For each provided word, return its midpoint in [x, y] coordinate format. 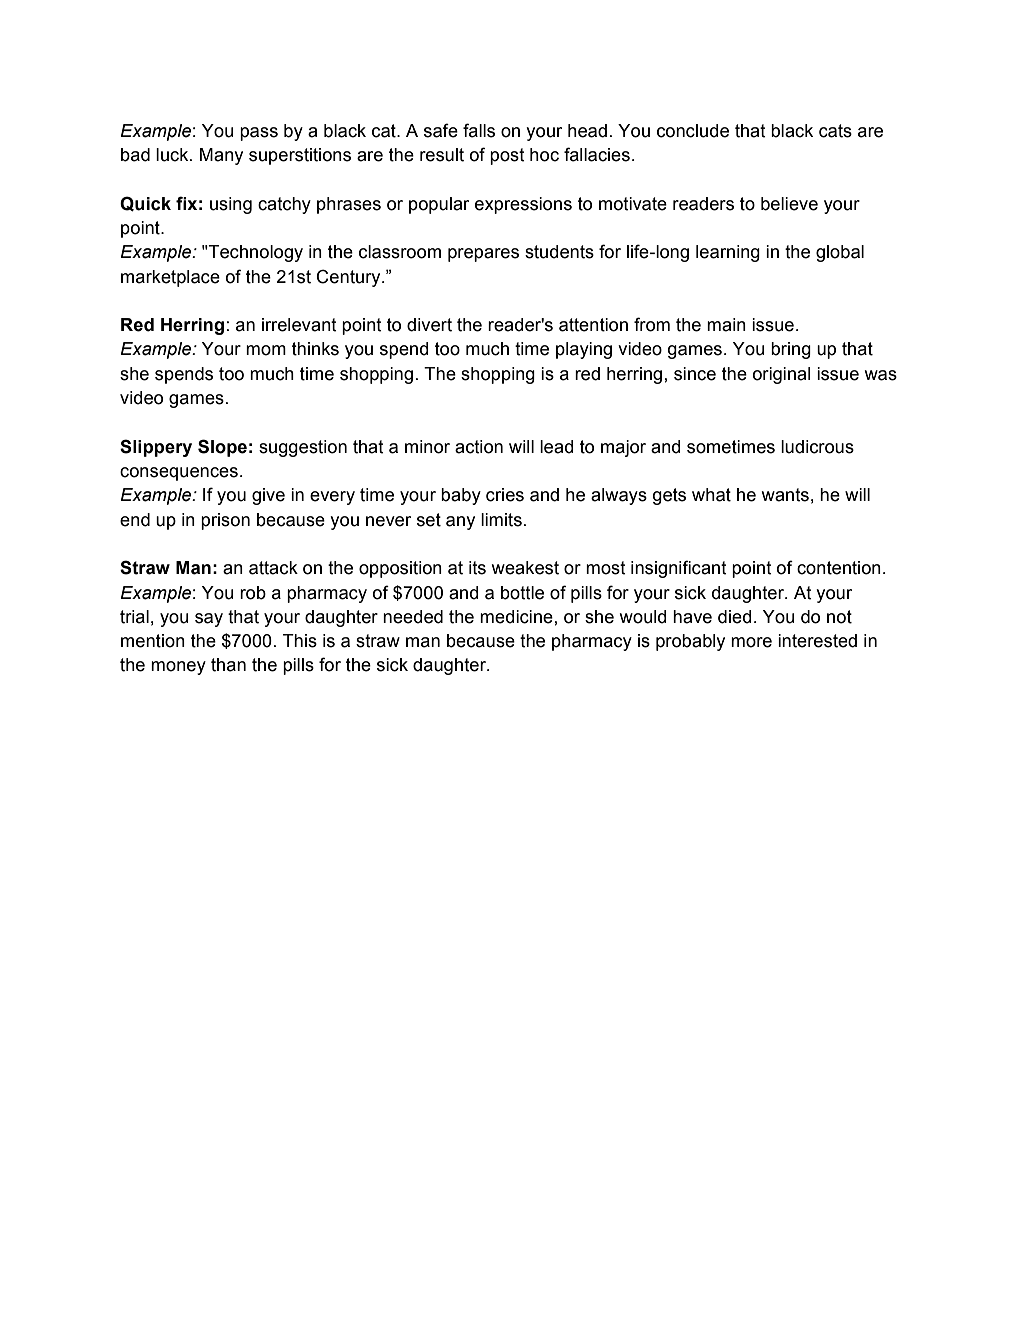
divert [429, 325]
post [507, 156]
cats [835, 131]
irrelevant [299, 325]
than [228, 665]
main [726, 325]
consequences [179, 474]
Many [221, 156]
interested [817, 641]
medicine [516, 617]
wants [785, 495]
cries [505, 495]
